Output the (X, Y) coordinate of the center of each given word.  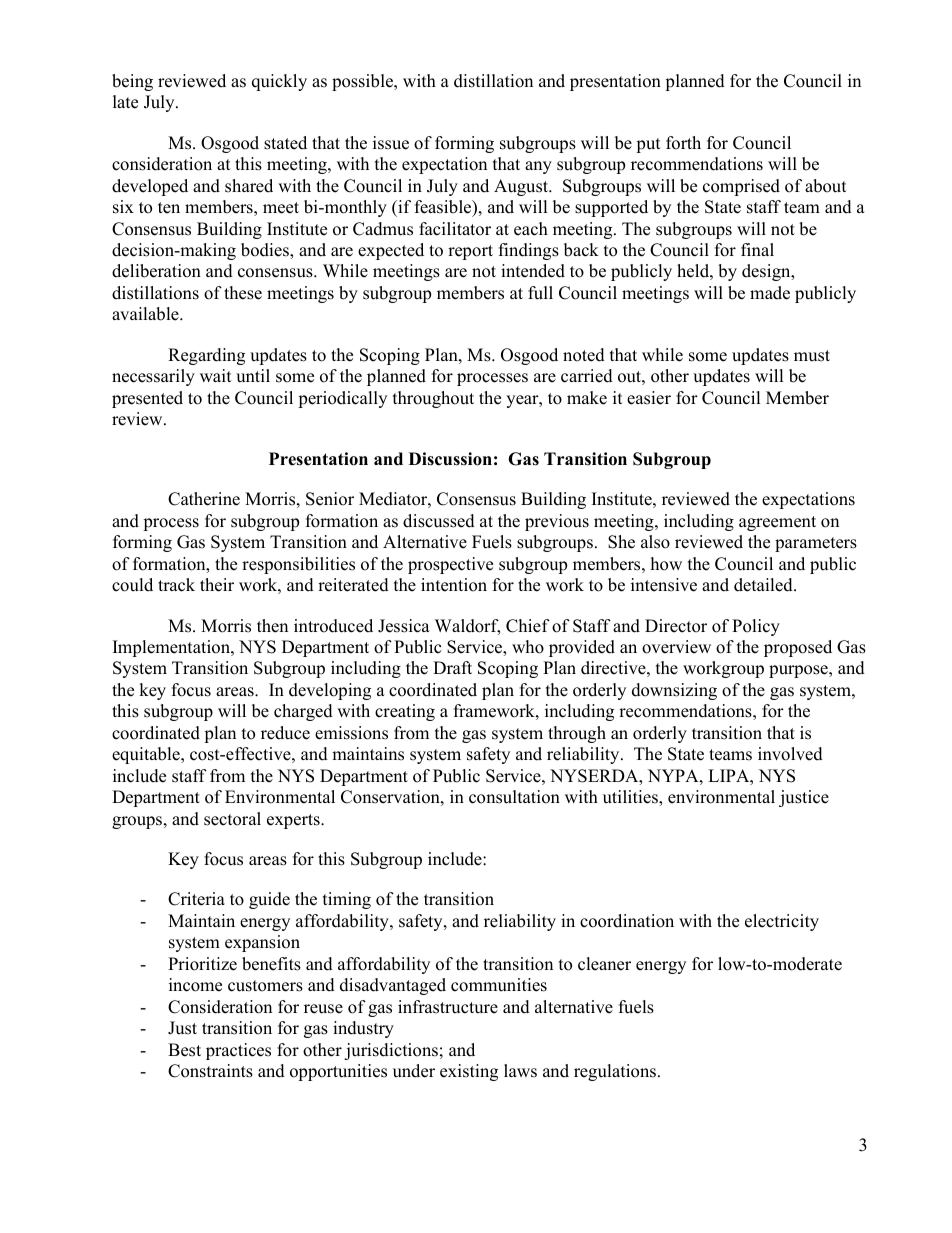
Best (184, 1050)
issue (391, 143)
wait (216, 375)
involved (790, 754)
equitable (147, 755)
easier (649, 398)
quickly (279, 82)
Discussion (450, 459)
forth (683, 143)
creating (405, 712)
